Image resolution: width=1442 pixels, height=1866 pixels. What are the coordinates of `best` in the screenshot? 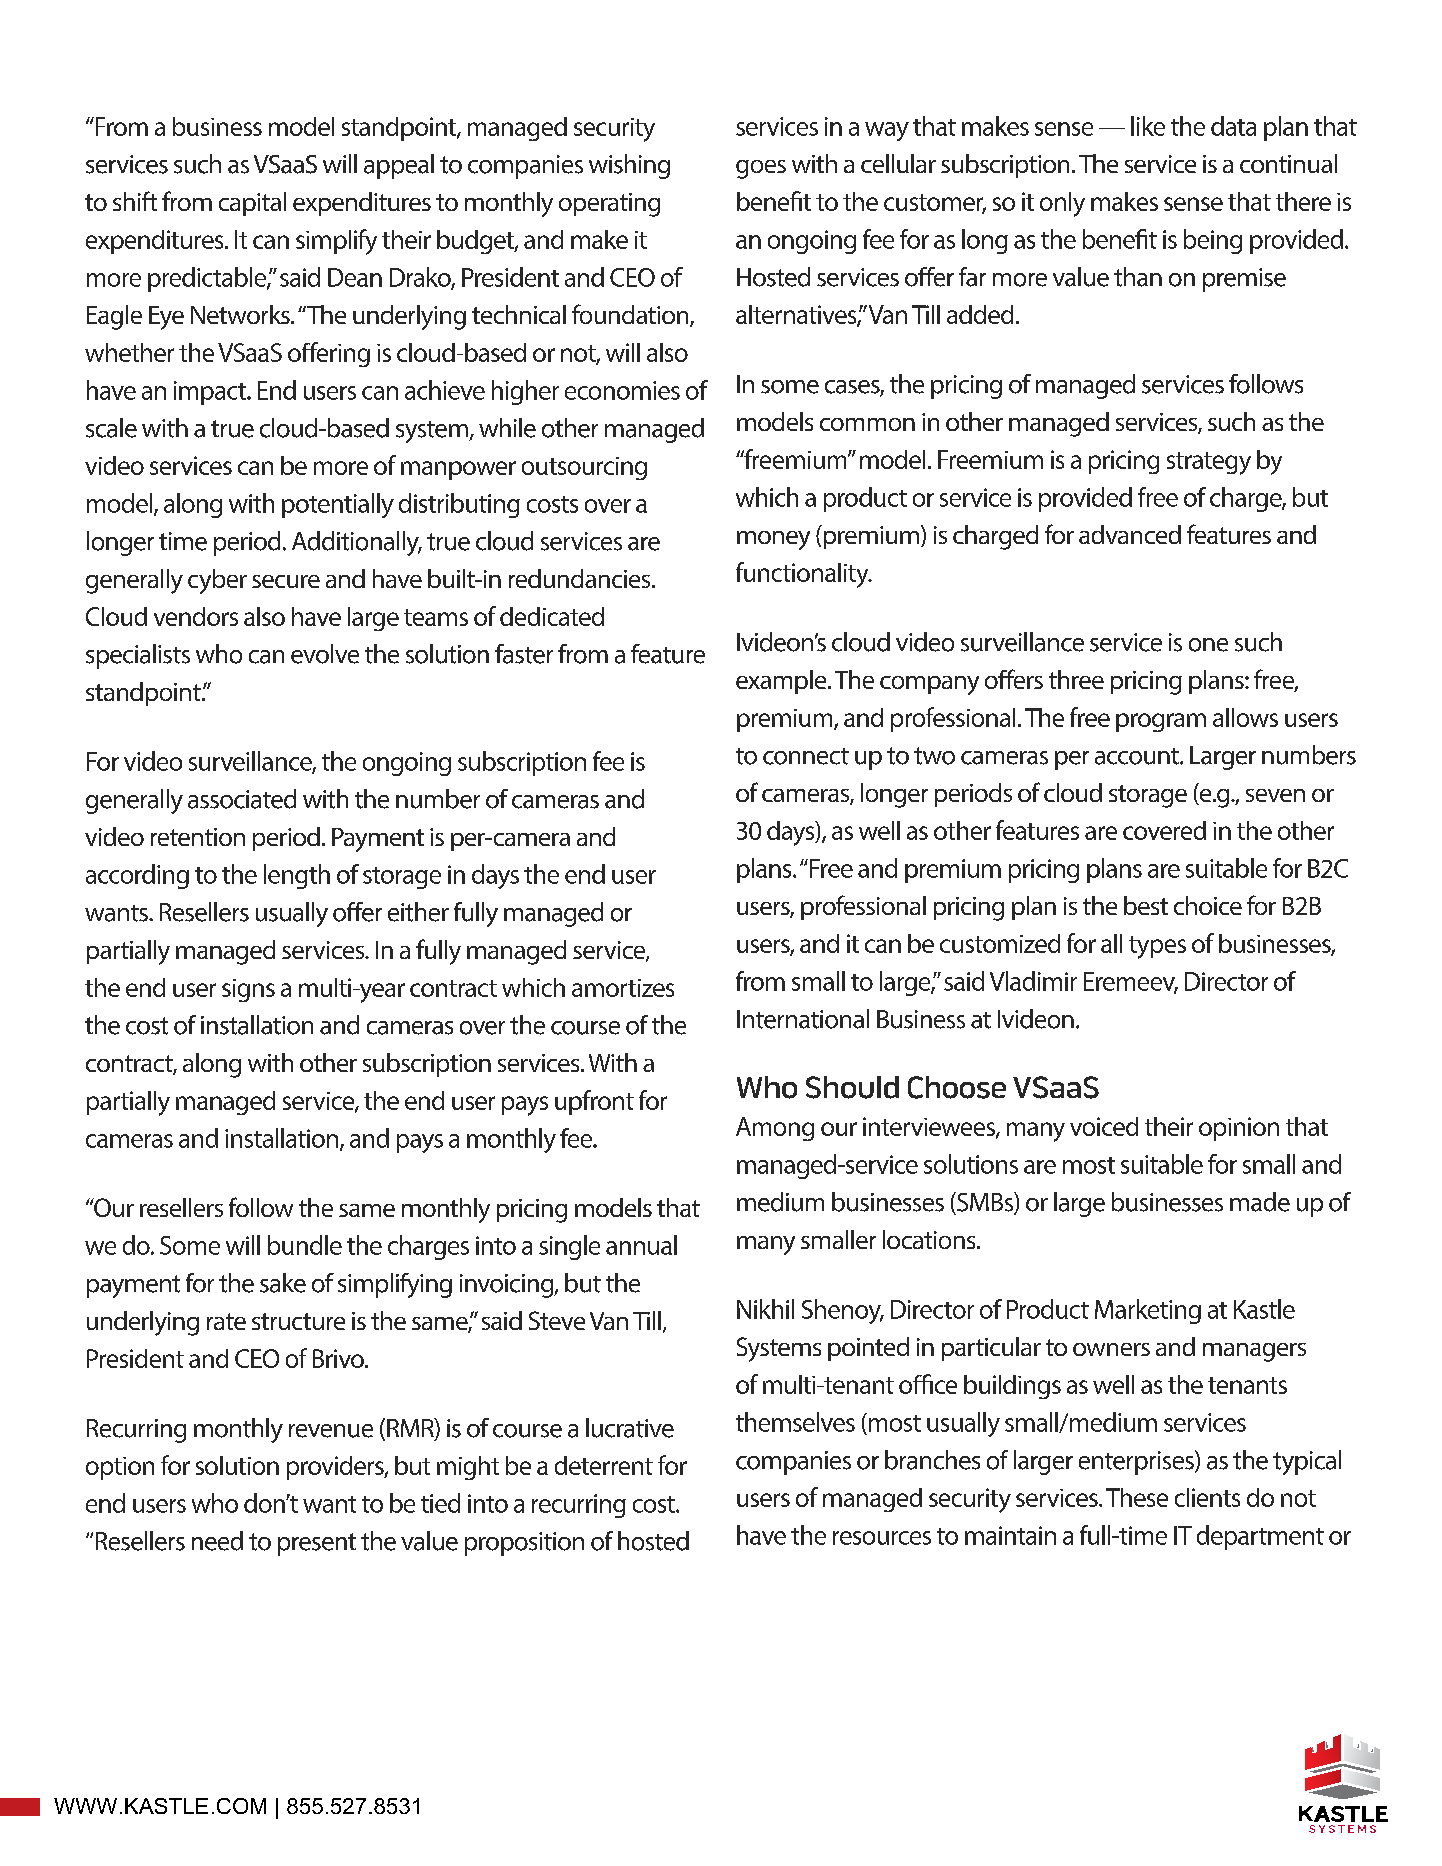 It's located at (1146, 905).
